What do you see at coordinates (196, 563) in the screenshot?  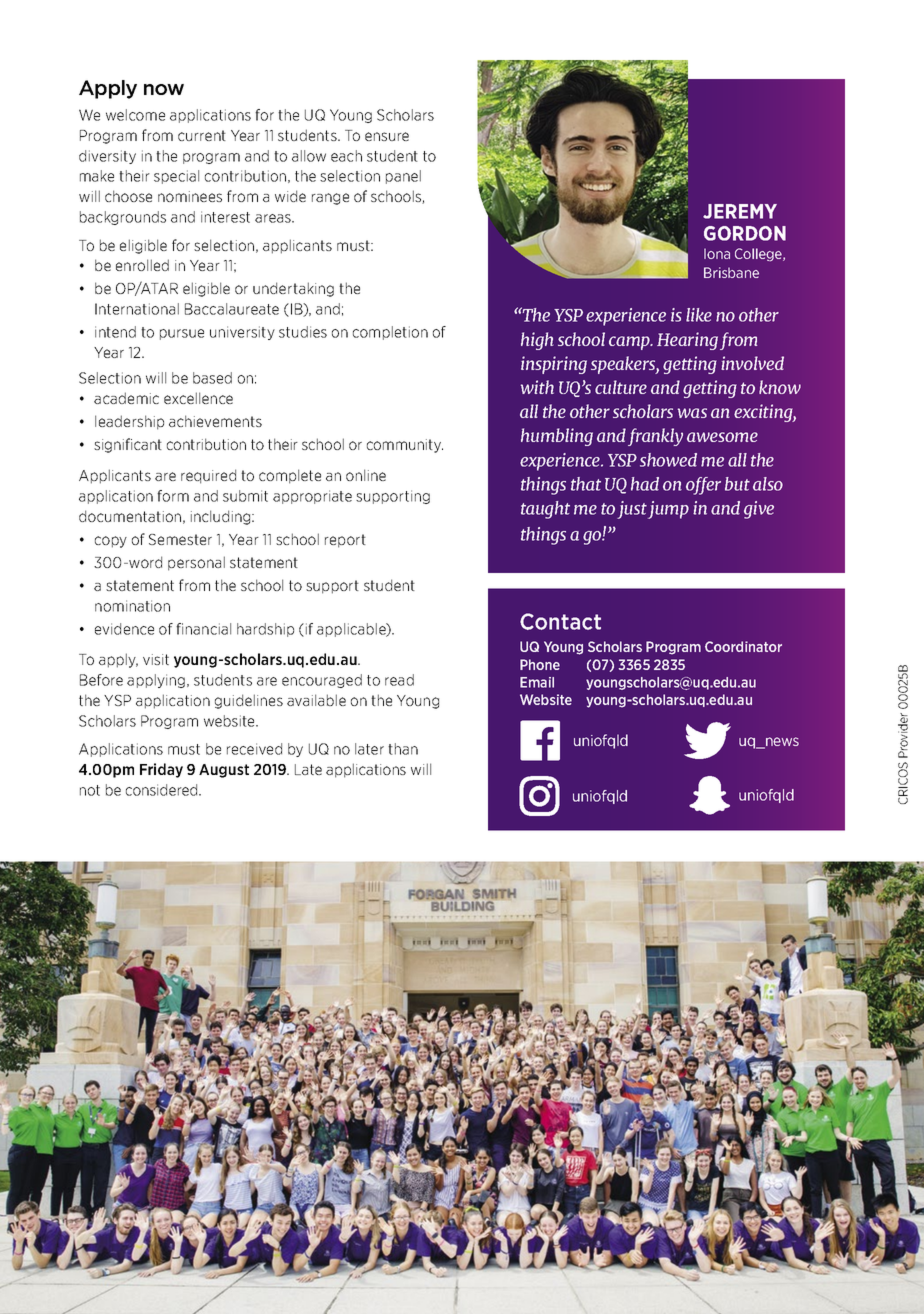 I see `personal` at bounding box center [196, 563].
